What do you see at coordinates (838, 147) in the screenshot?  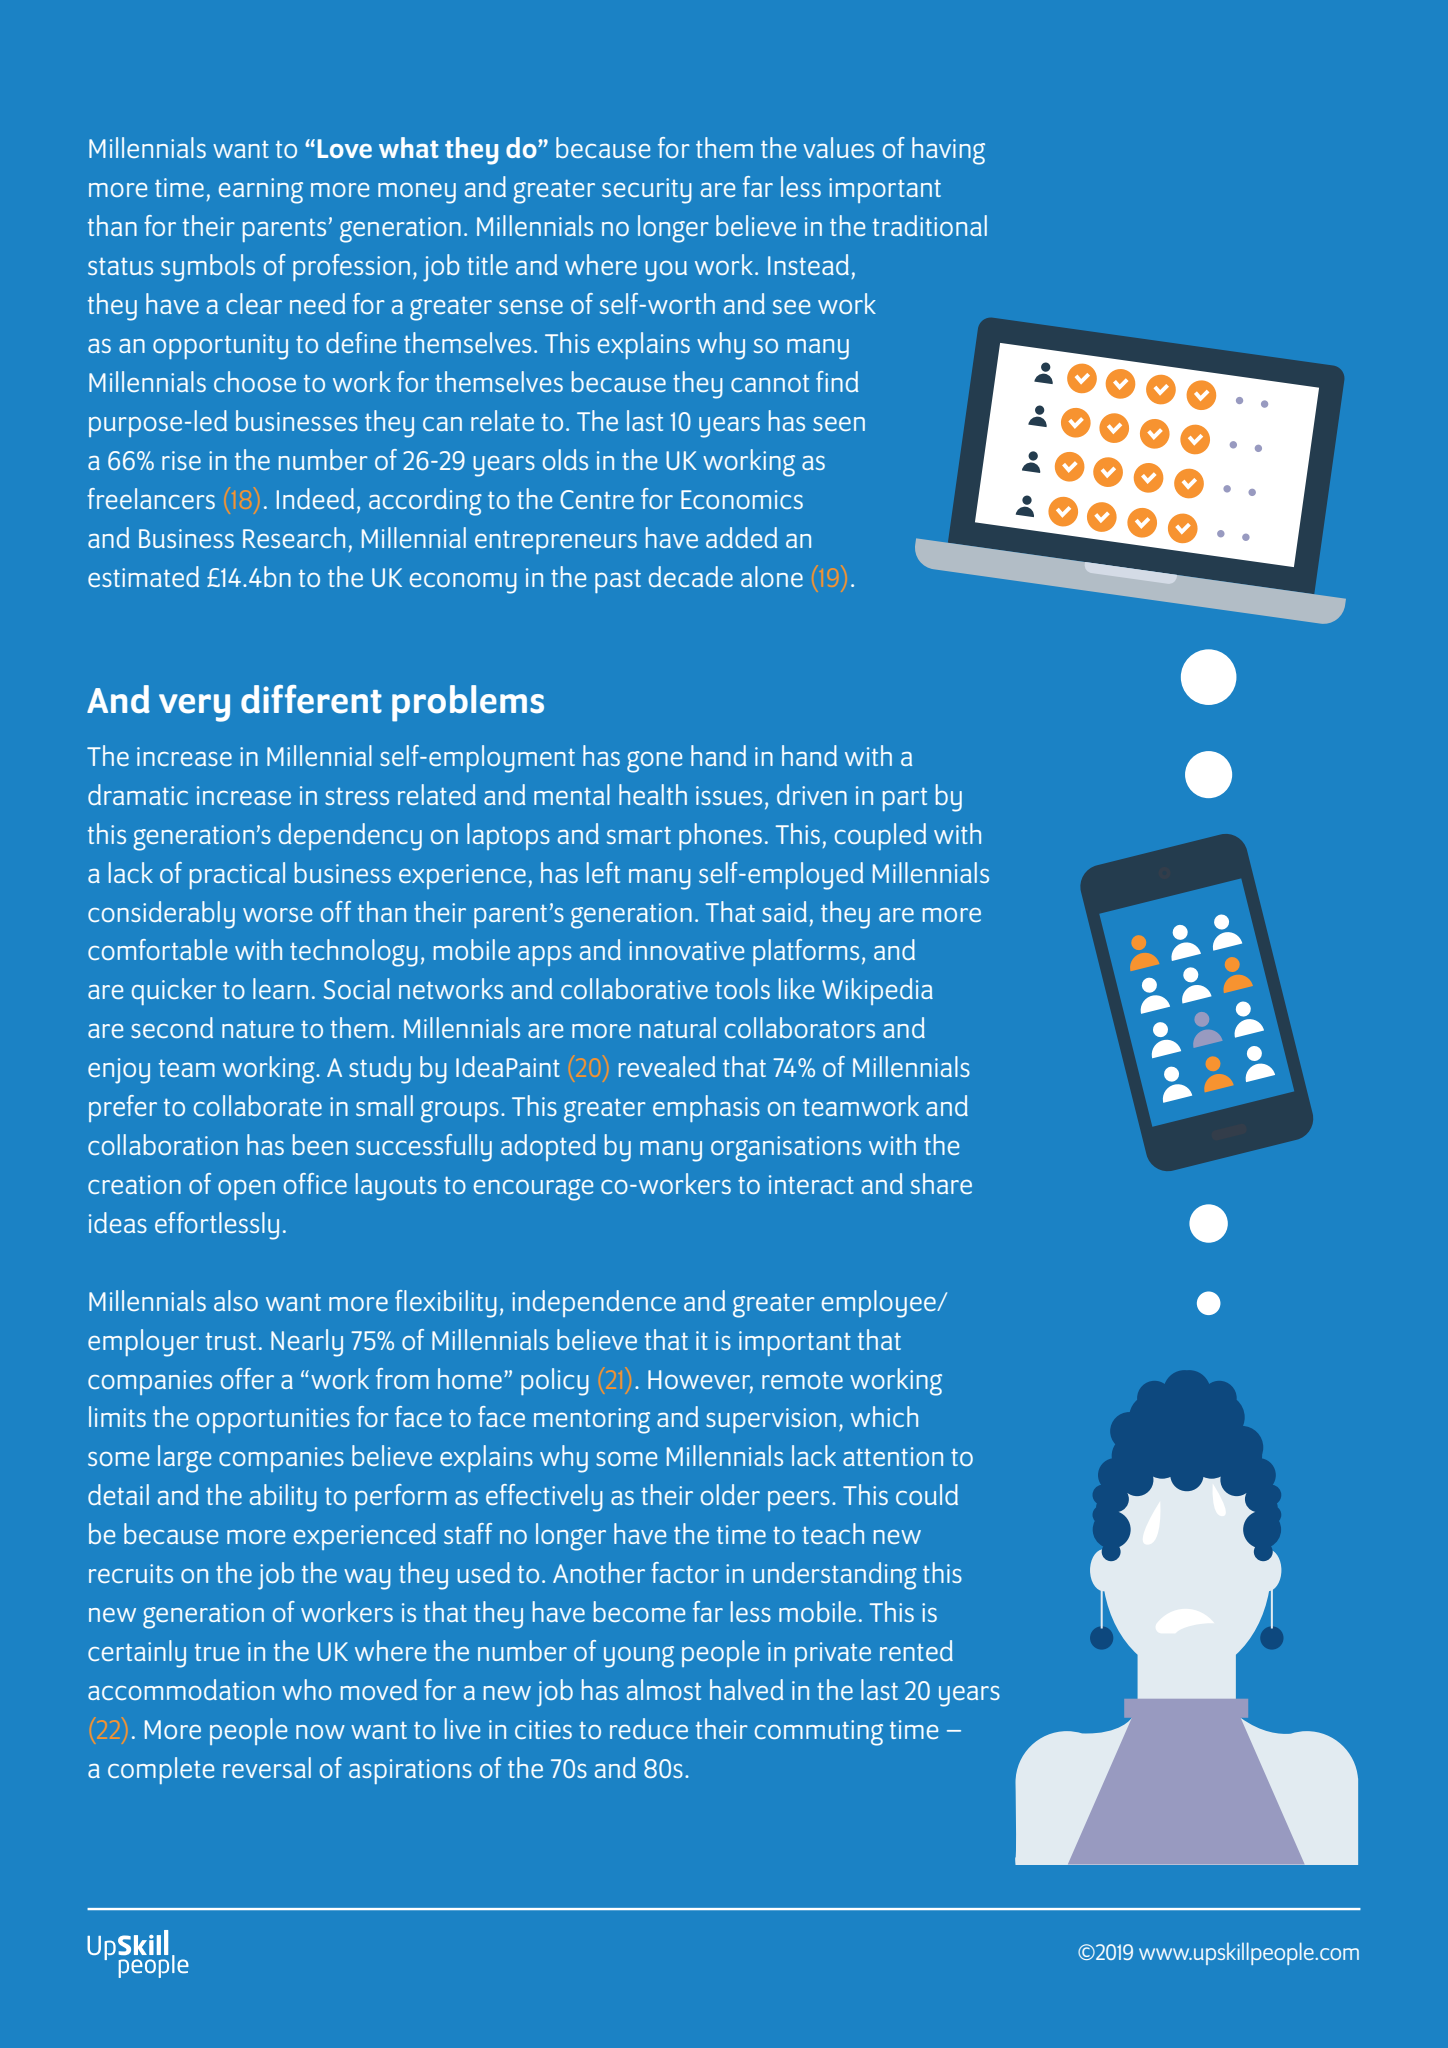 I see `values` at bounding box center [838, 147].
